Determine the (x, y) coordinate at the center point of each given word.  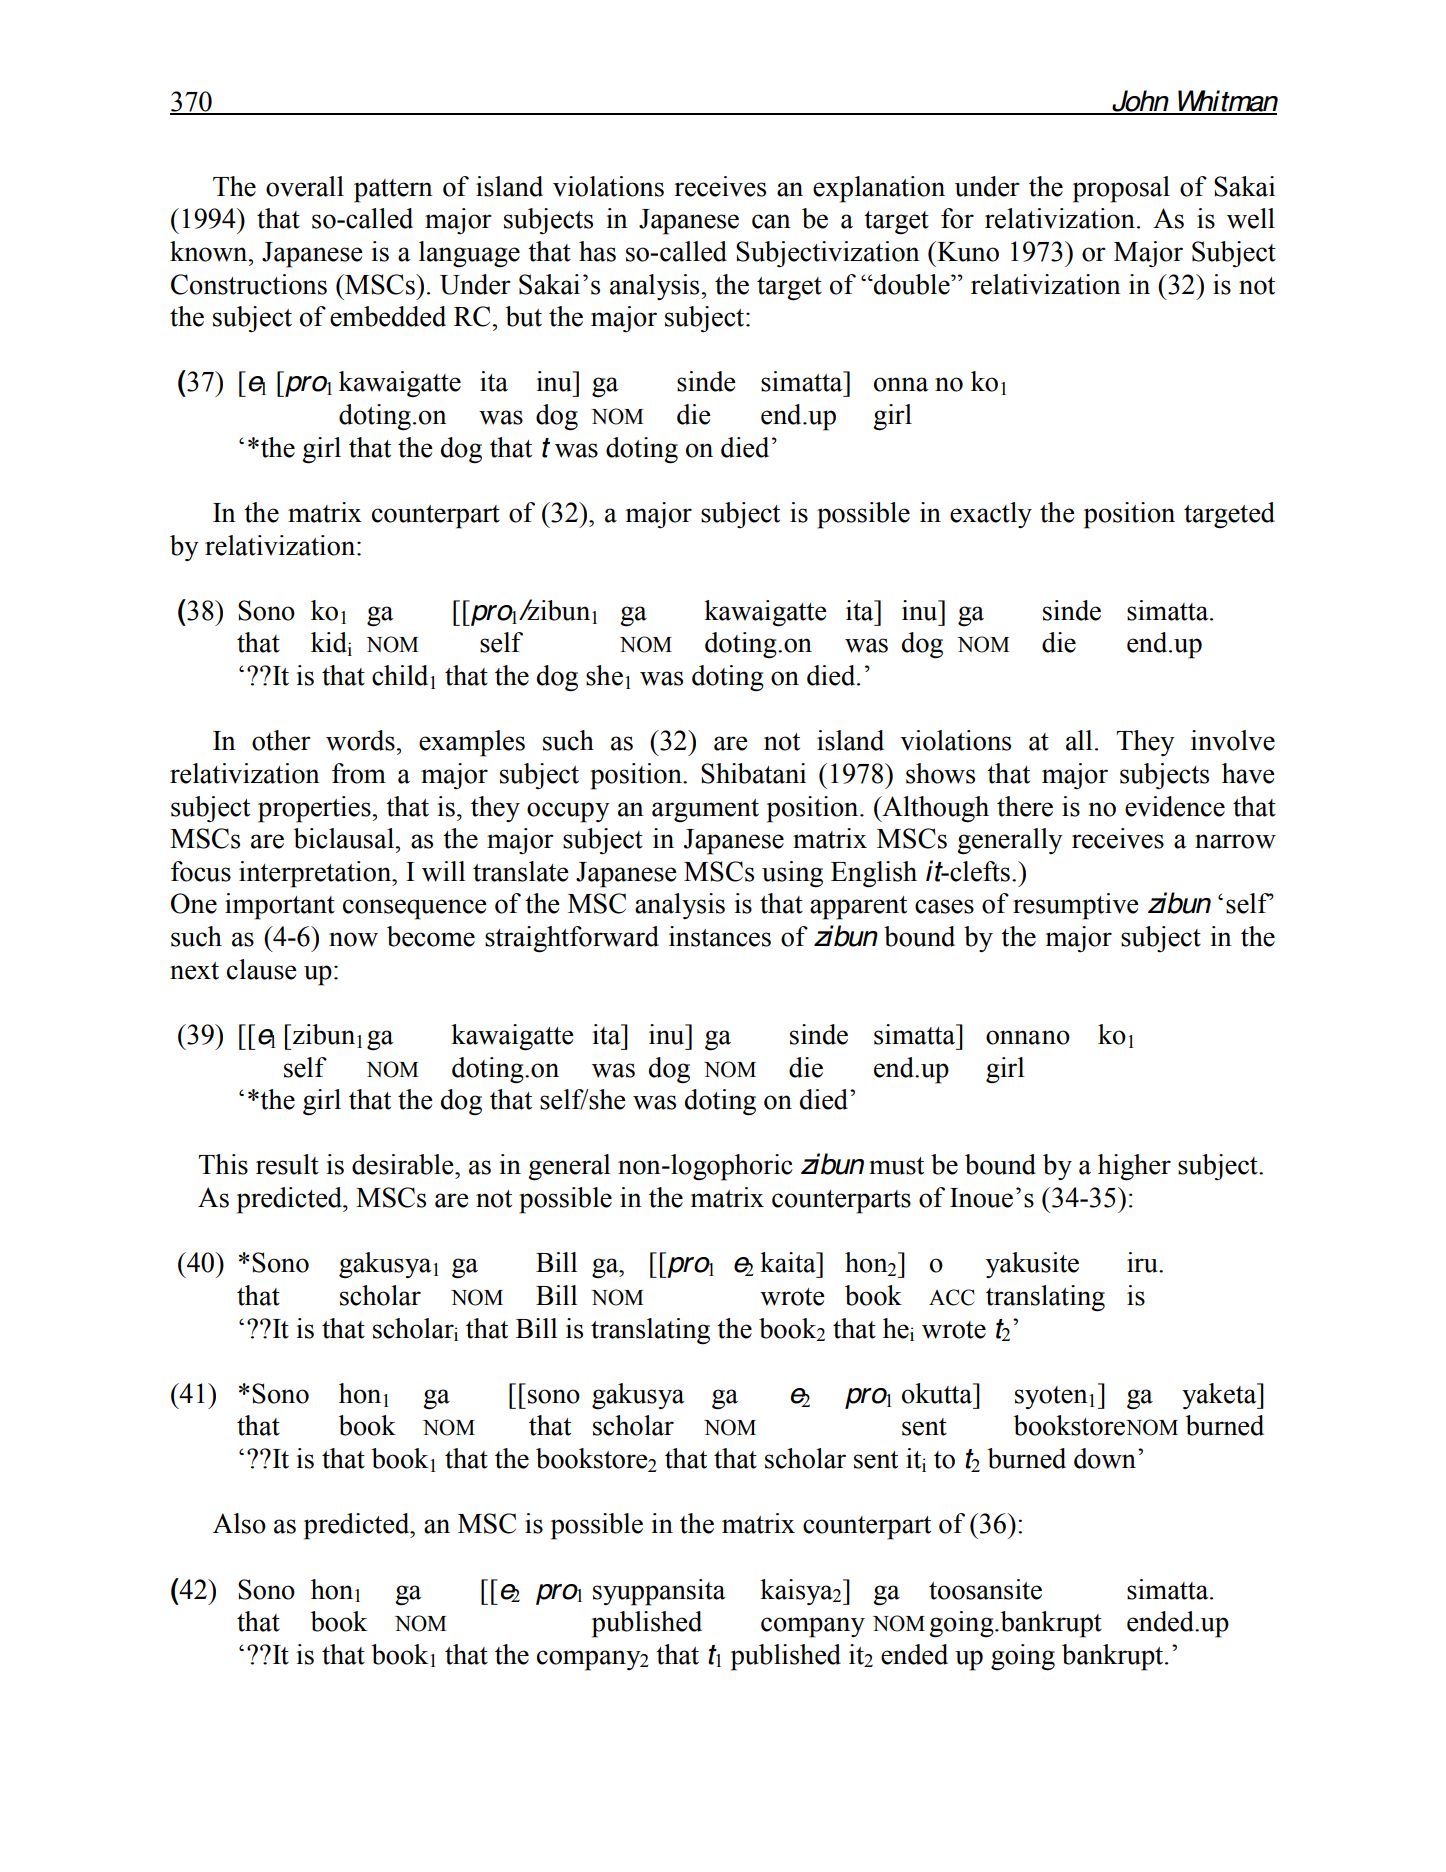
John (1140, 102)
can (771, 221)
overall (305, 186)
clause (262, 969)
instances (720, 936)
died (832, 675)
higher (1134, 1167)
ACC (951, 1297)
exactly (991, 515)
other (281, 740)
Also (239, 1523)
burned (1225, 1425)
